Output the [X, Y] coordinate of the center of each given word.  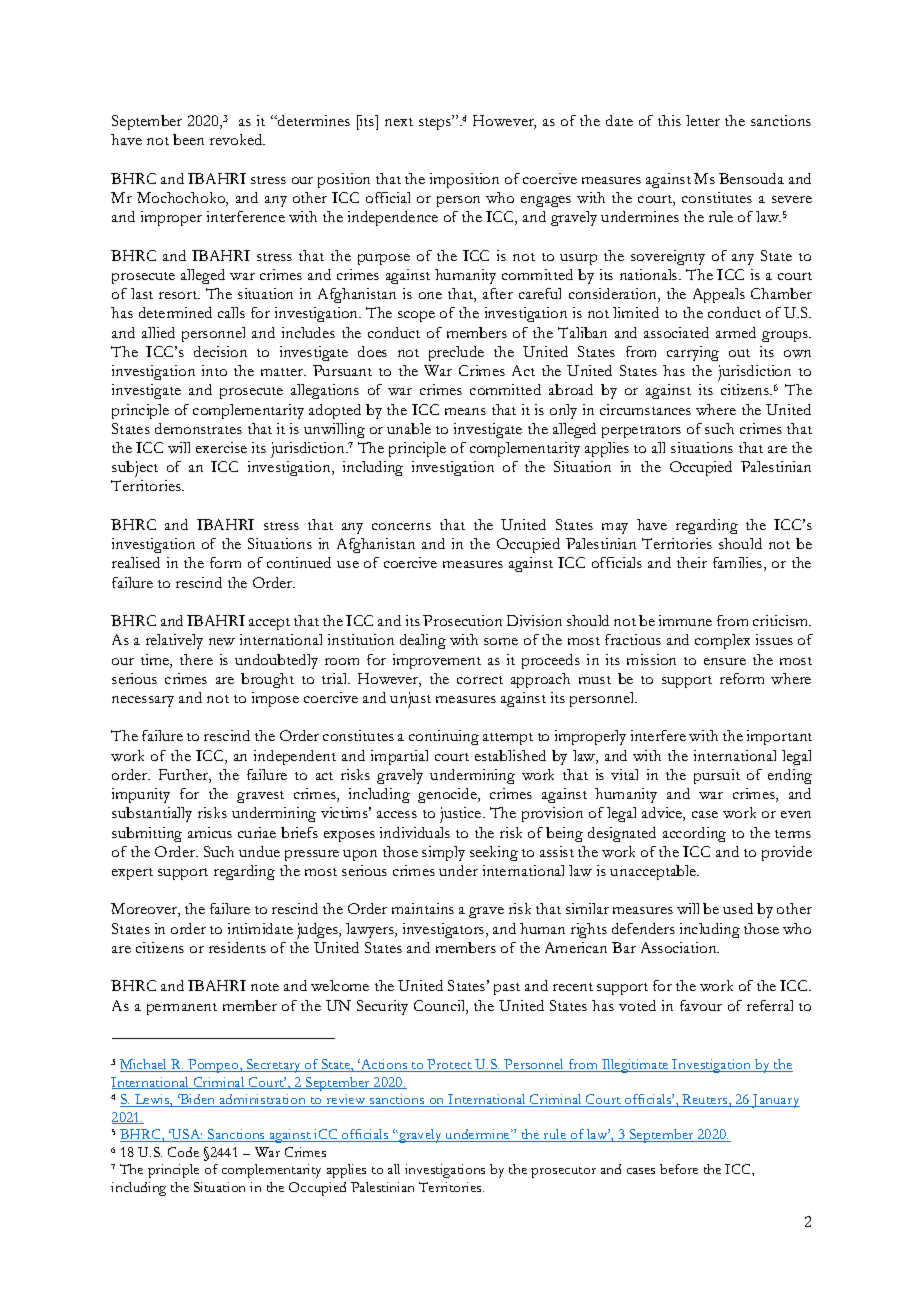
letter [703, 120]
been [188, 139]
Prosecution [462, 620]
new [222, 641]
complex [722, 641]
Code [183, 1152]
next [399, 122]
